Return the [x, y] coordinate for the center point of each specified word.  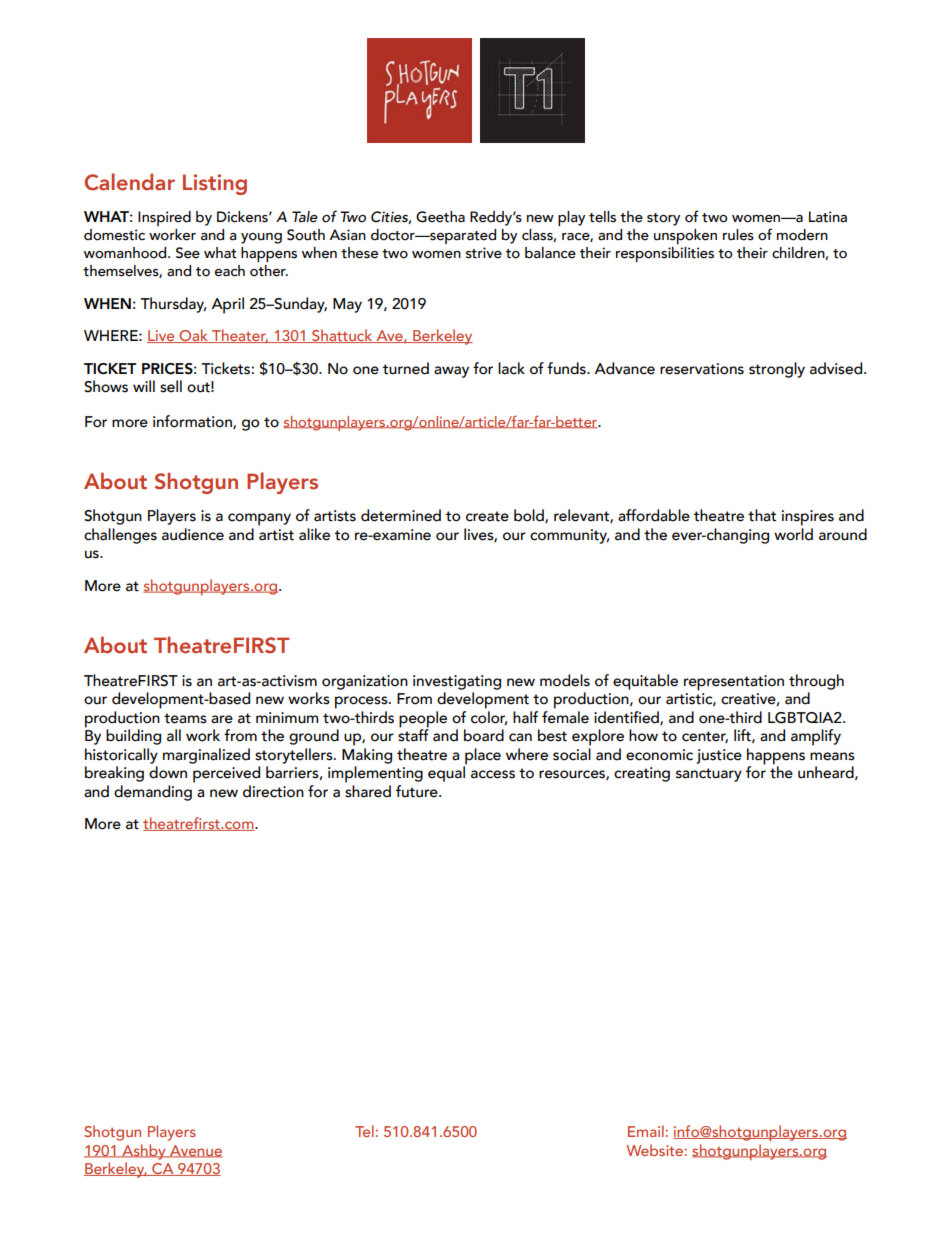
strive [484, 253]
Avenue [195, 1151]
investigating [457, 682]
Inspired [164, 218]
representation [734, 683]
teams [185, 718]
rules [738, 235]
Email [647, 1131]
